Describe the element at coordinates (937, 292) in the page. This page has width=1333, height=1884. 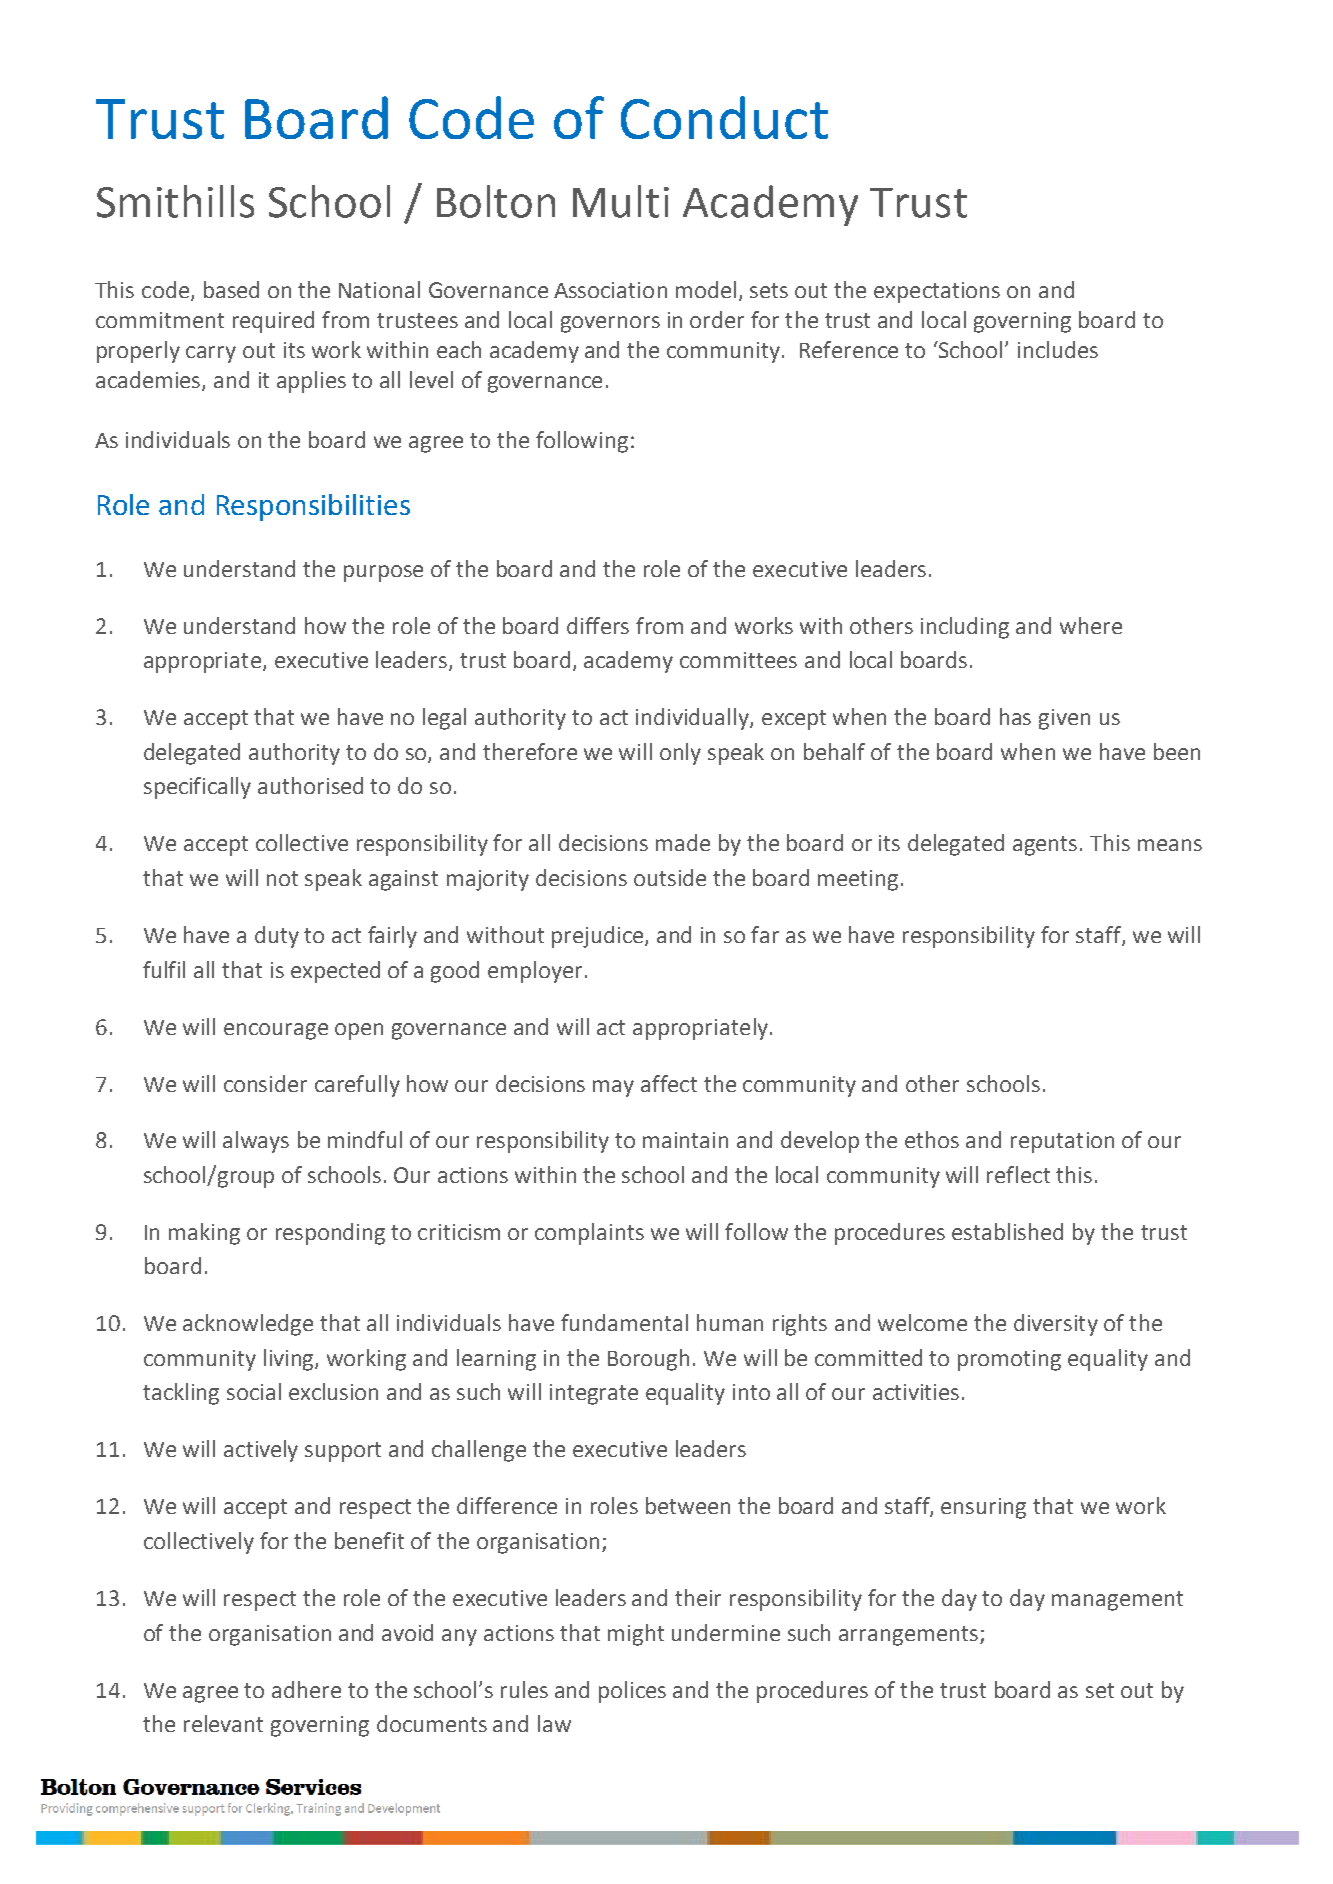
I see `expectations` at that location.
